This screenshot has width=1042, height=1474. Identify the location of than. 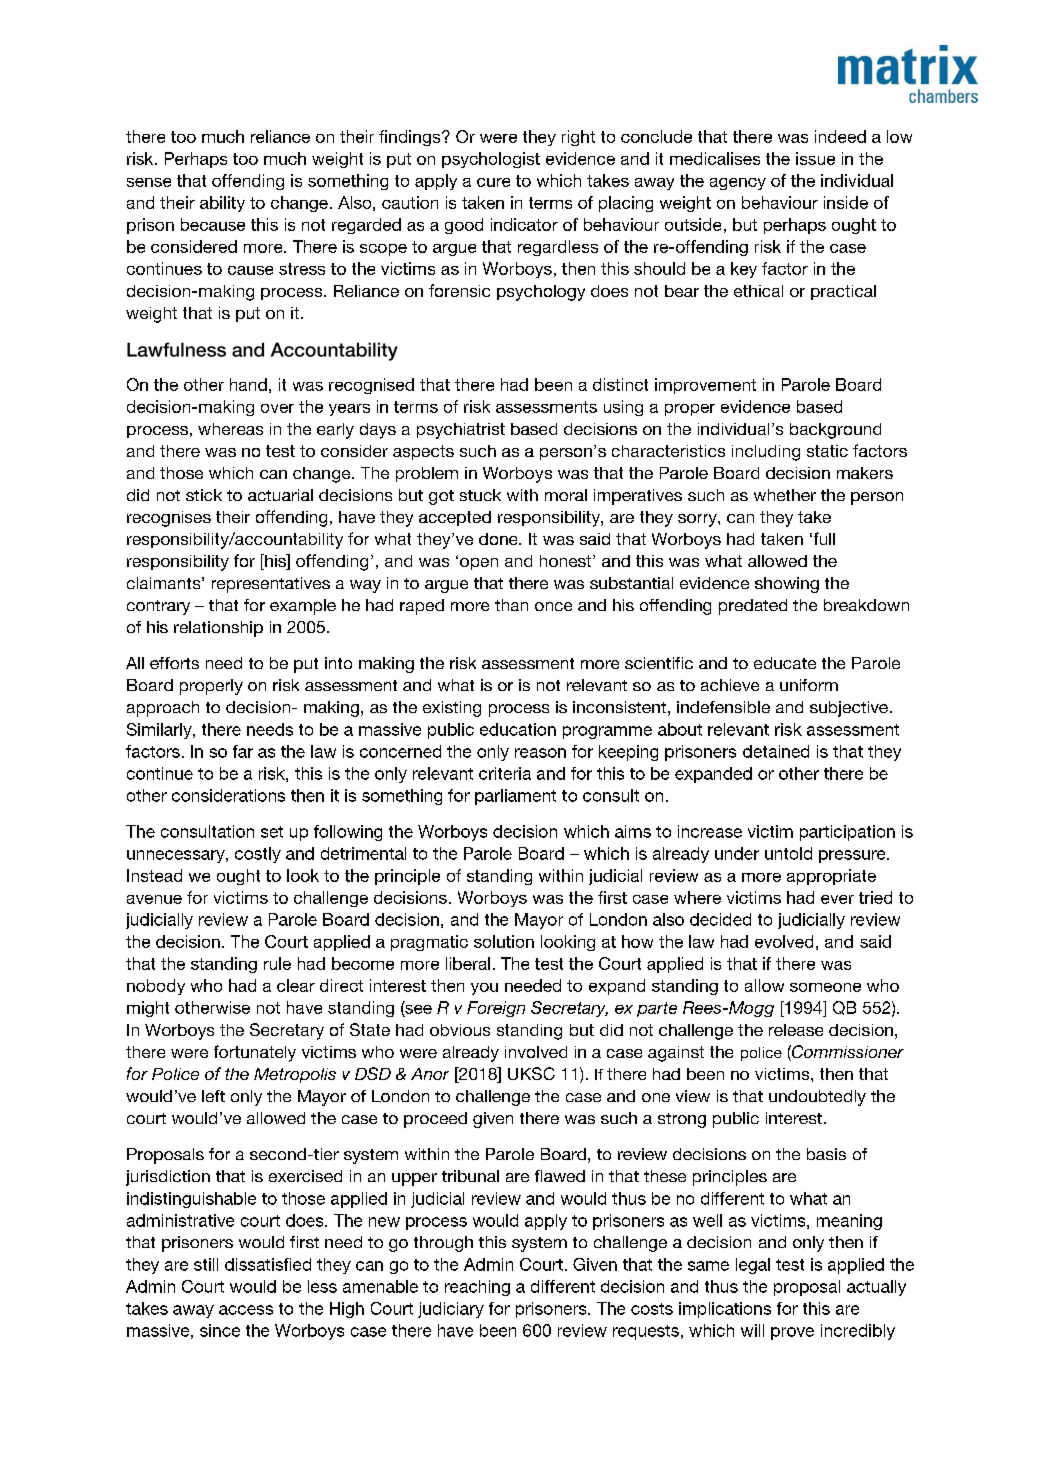
(511, 605).
